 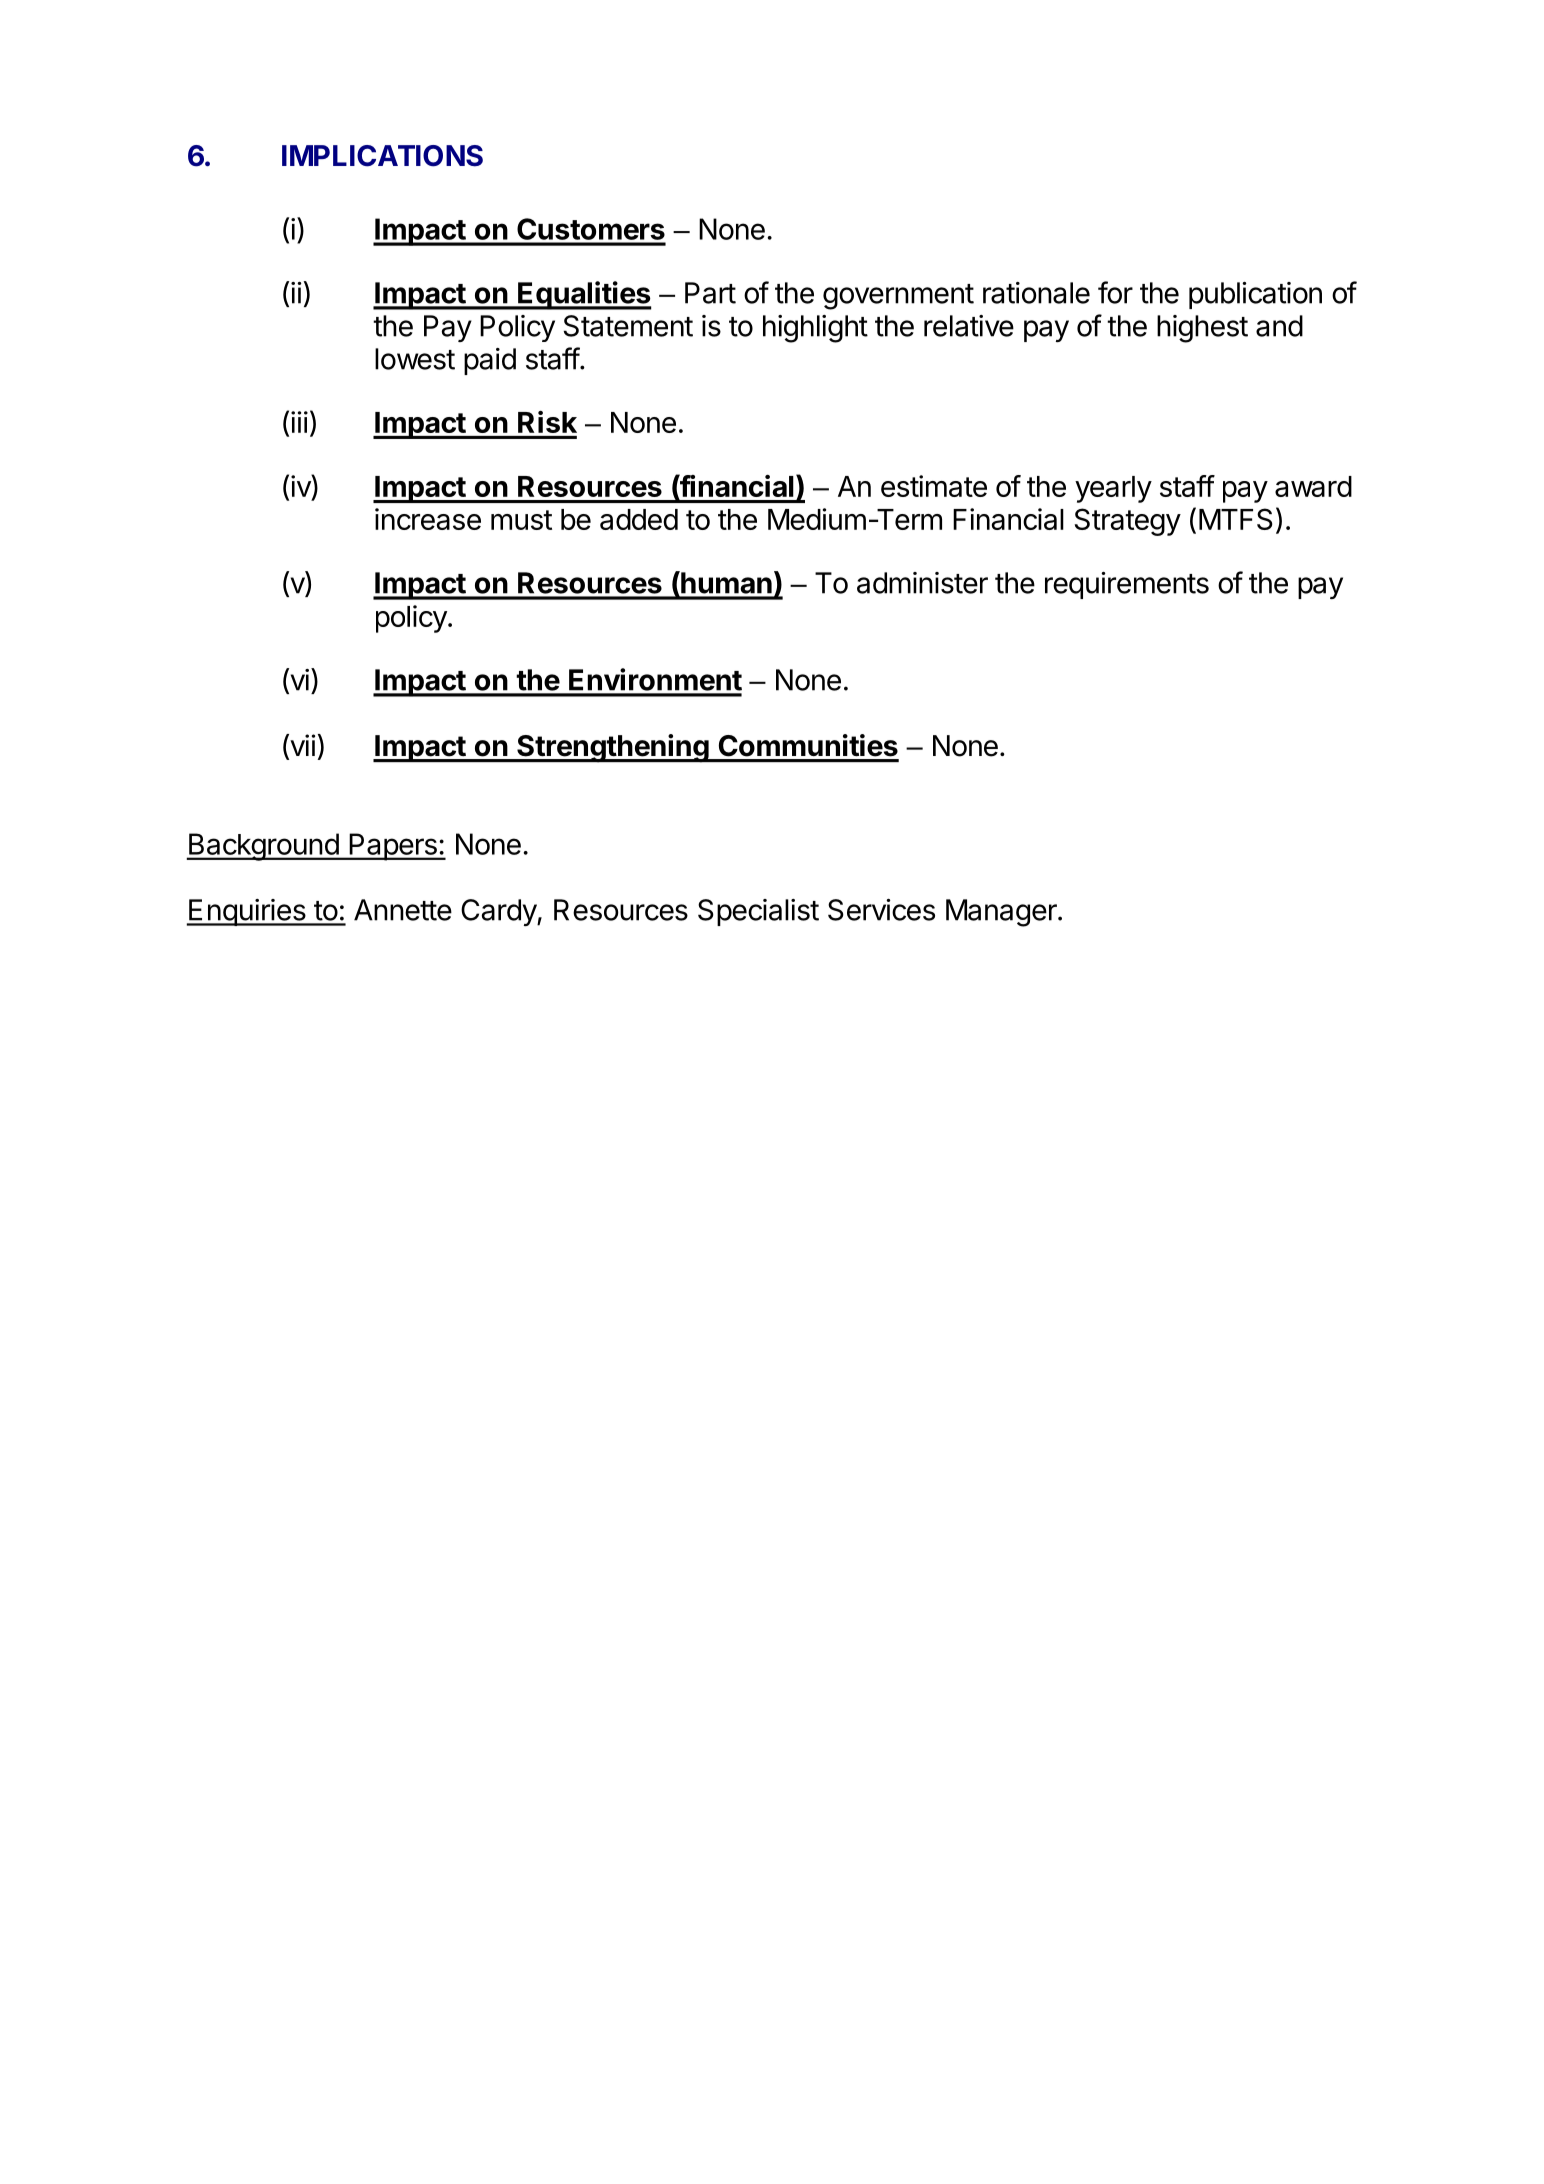 What do you see at coordinates (428, 519) in the image?
I see `increase` at bounding box center [428, 519].
